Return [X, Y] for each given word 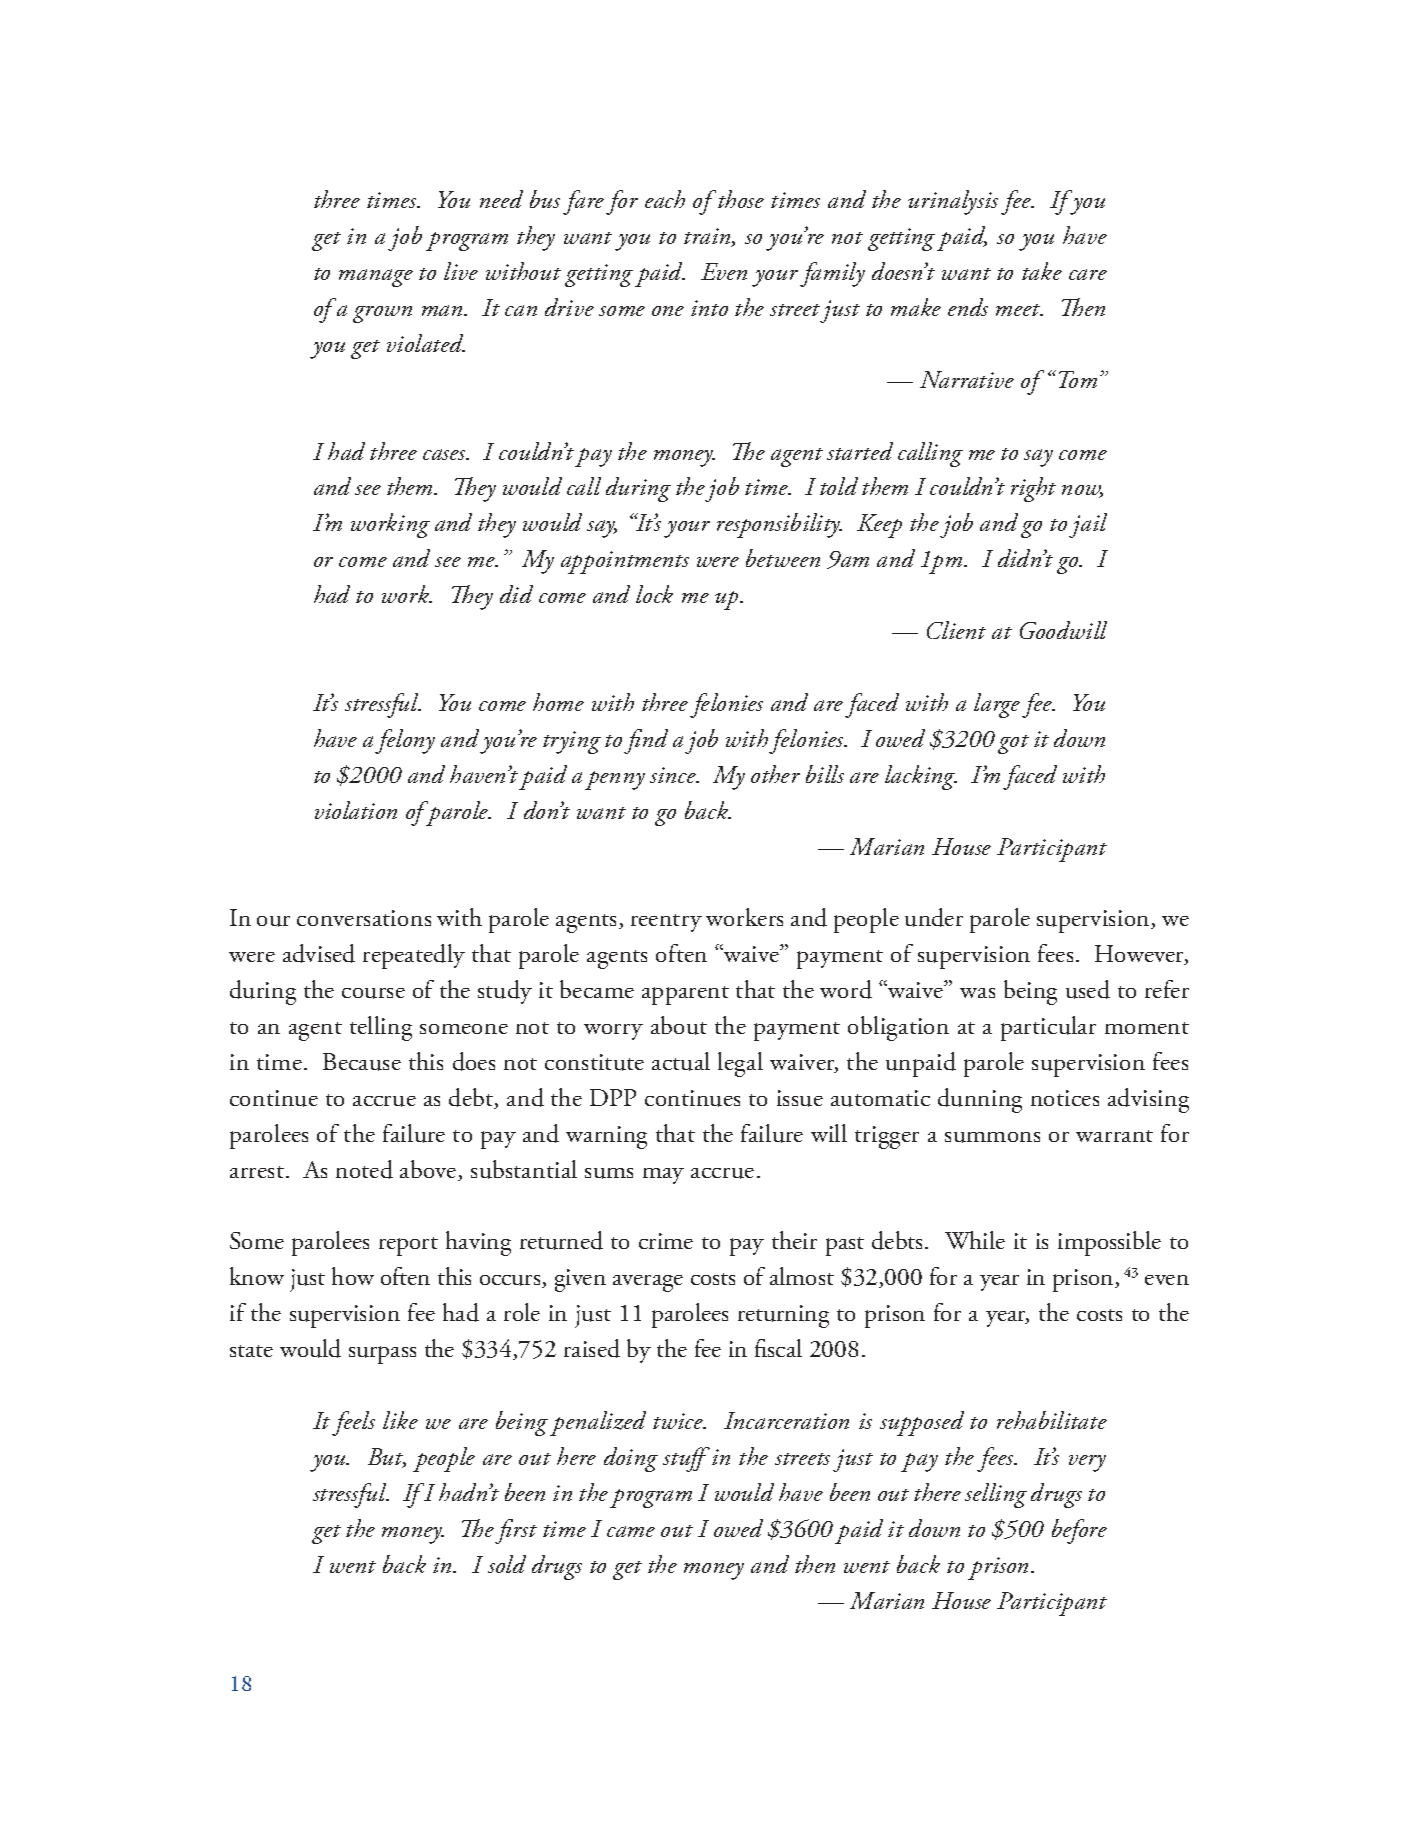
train [708, 237]
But [387, 1458]
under [934, 917]
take [1042, 271]
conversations [364, 918]
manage [376, 278]
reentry [666, 923]
